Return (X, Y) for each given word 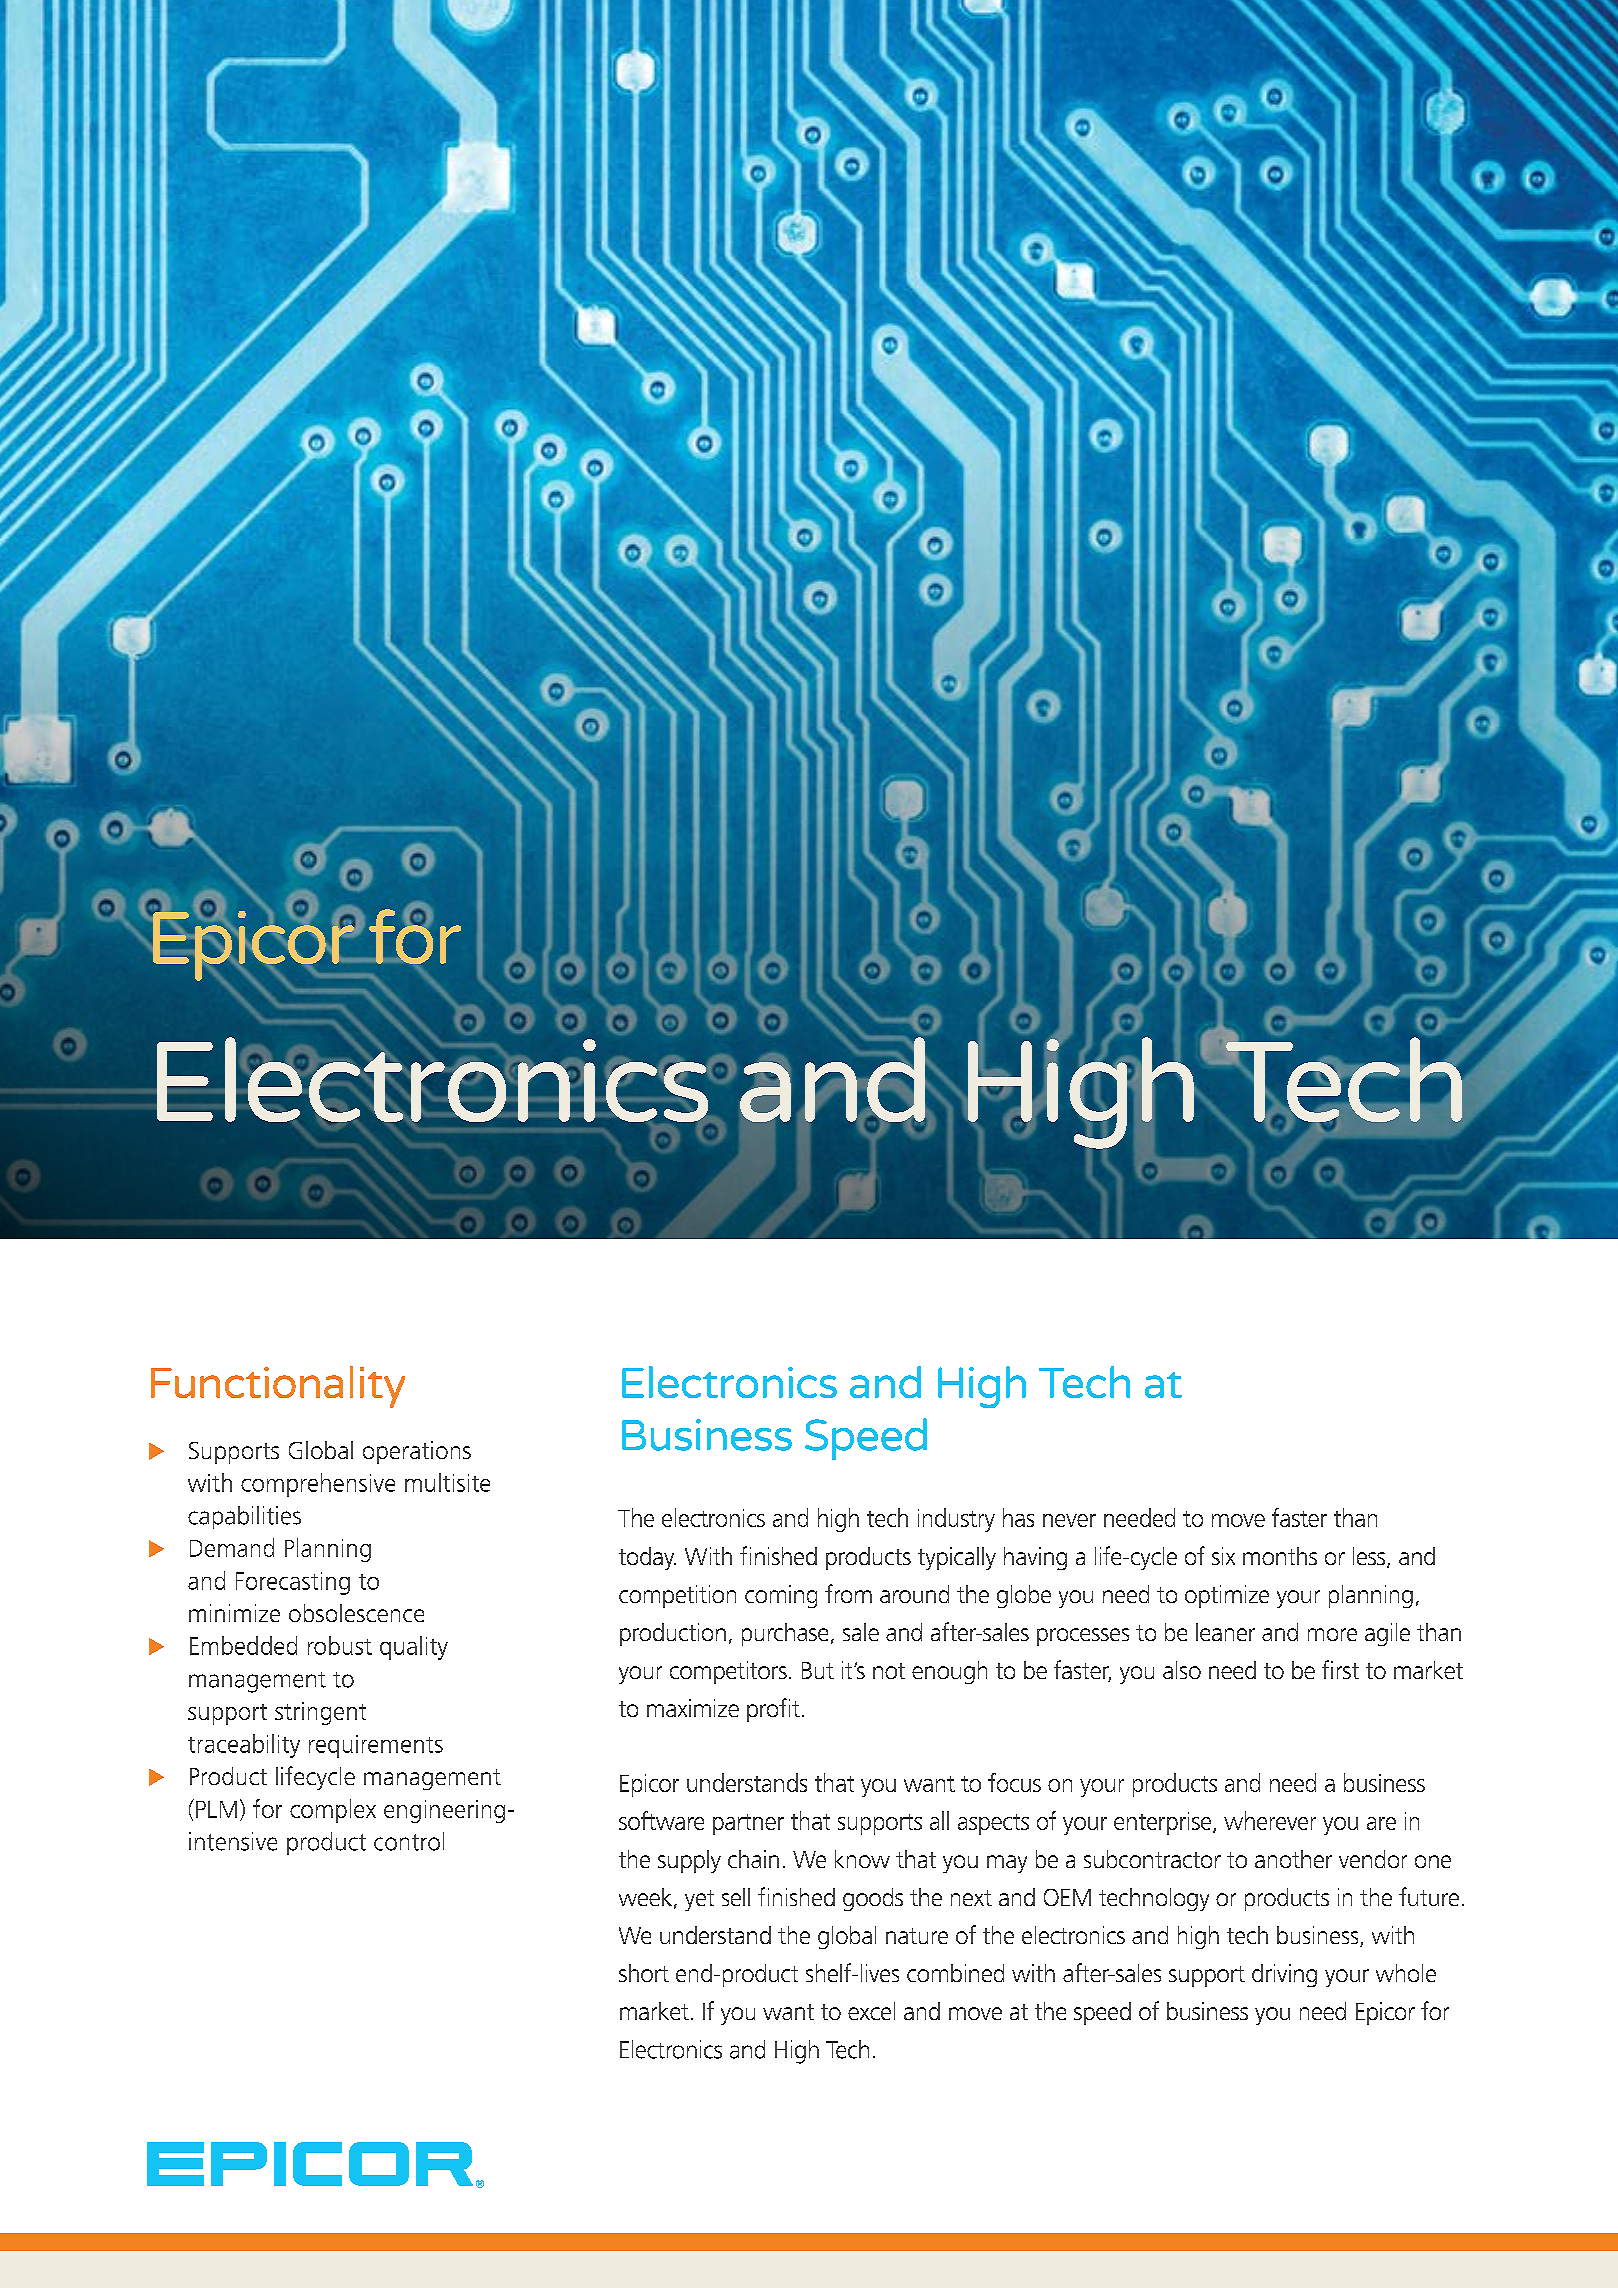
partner (748, 1824)
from (848, 1593)
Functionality (278, 1387)
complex (333, 1811)
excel (871, 2011)
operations (417, 1452)
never (1069, 1520)
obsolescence (356, 1613)
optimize (1227, 1596)
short (644, 1973)
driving (1284, 1975)
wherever (1270, 1820)
